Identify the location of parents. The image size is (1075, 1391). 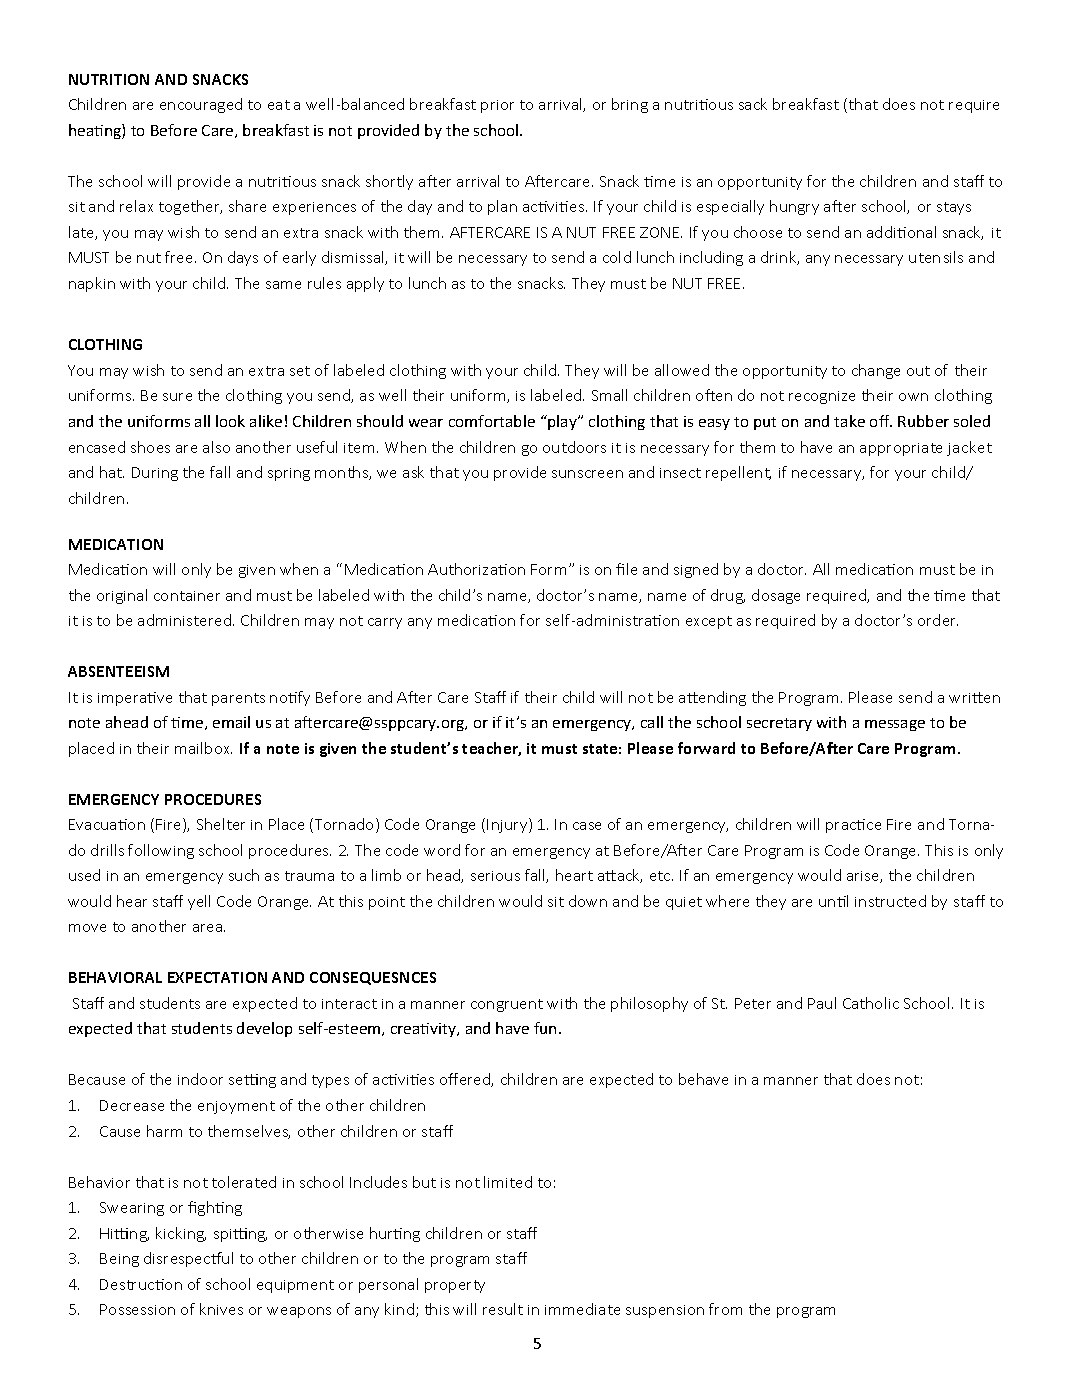
(238, 699).
